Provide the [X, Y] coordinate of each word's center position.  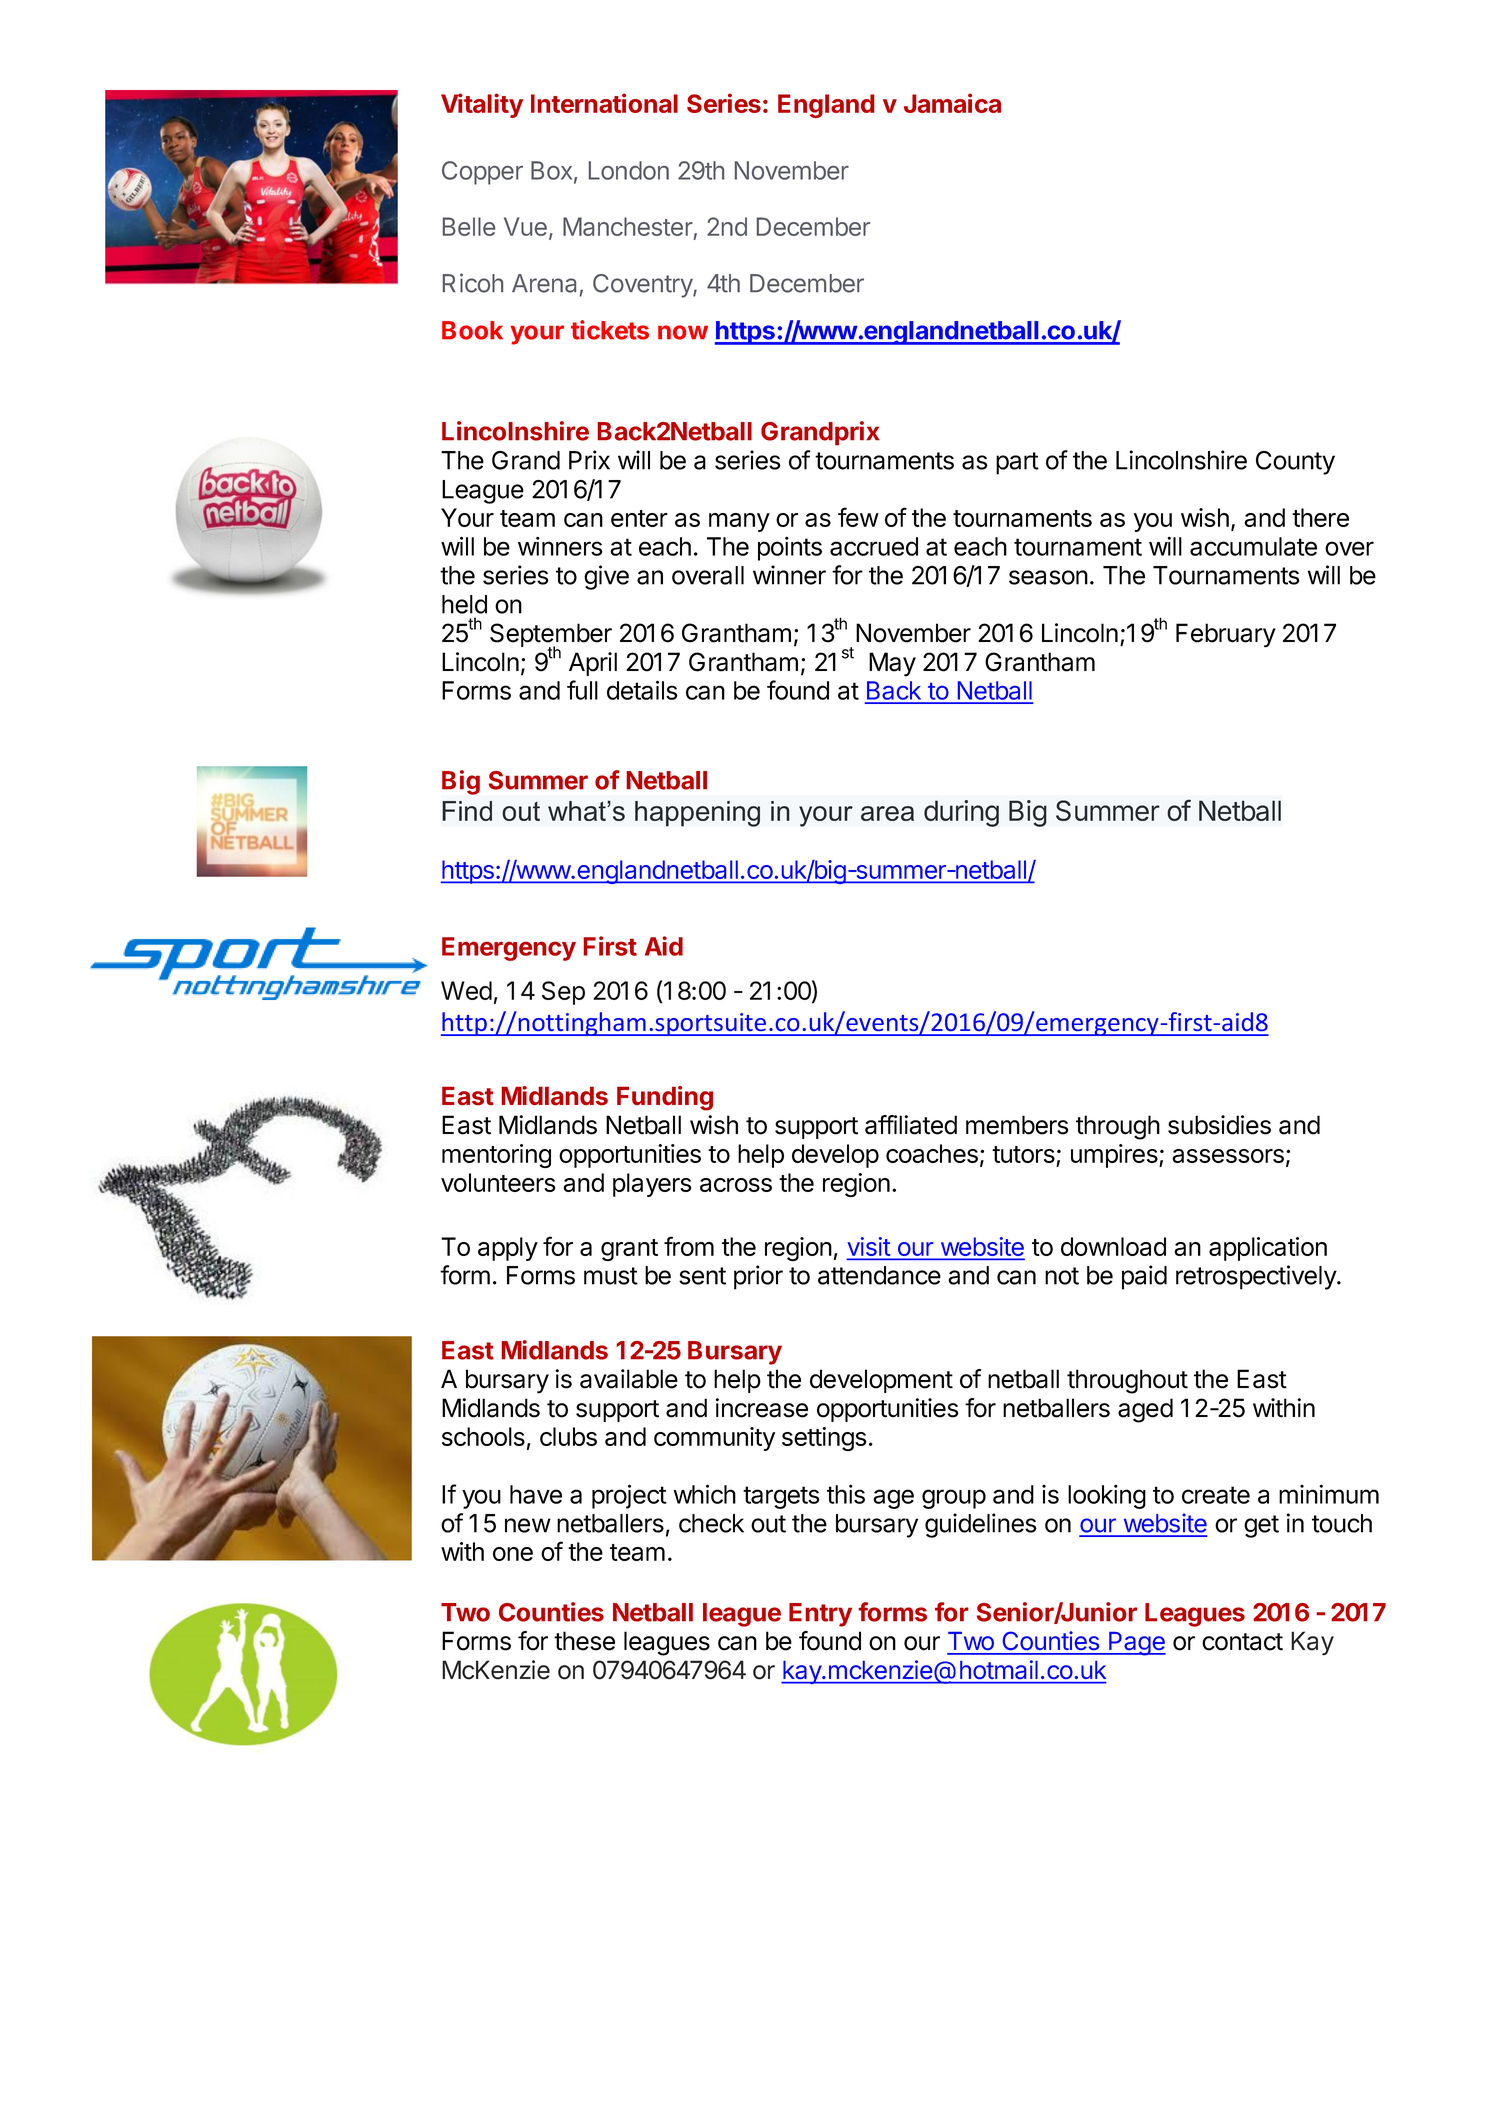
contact [1242, 1642]
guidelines [981, 1525]
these [584, 1641]
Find [467, 811]
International [604, 103]
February [1226, 635]
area [887, 813]
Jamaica [952, 103]
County [1295, 463]
